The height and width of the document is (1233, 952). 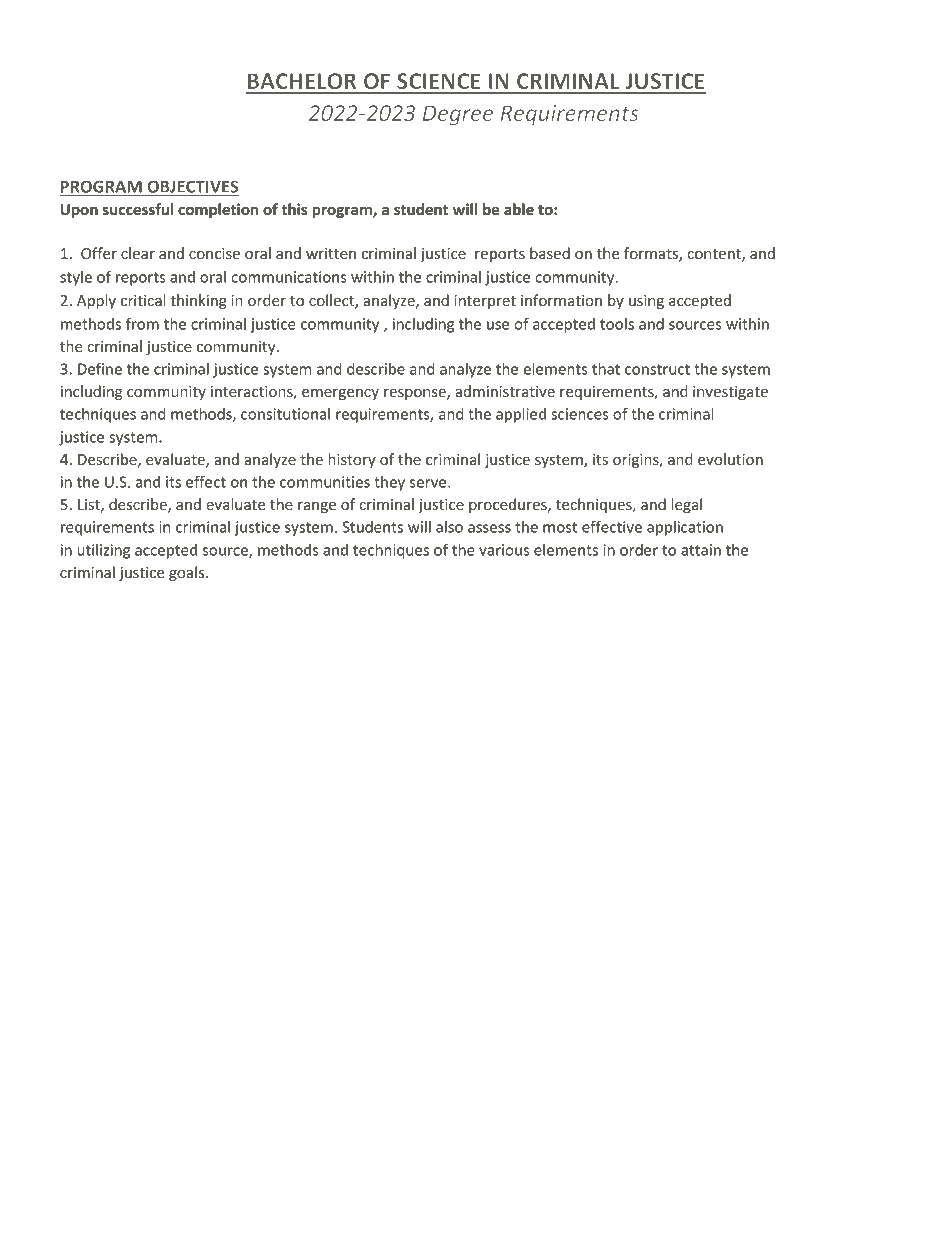 What do you see at coordinates (550, 253) in the document?
I see `based` at bounding box center [550, 253].
